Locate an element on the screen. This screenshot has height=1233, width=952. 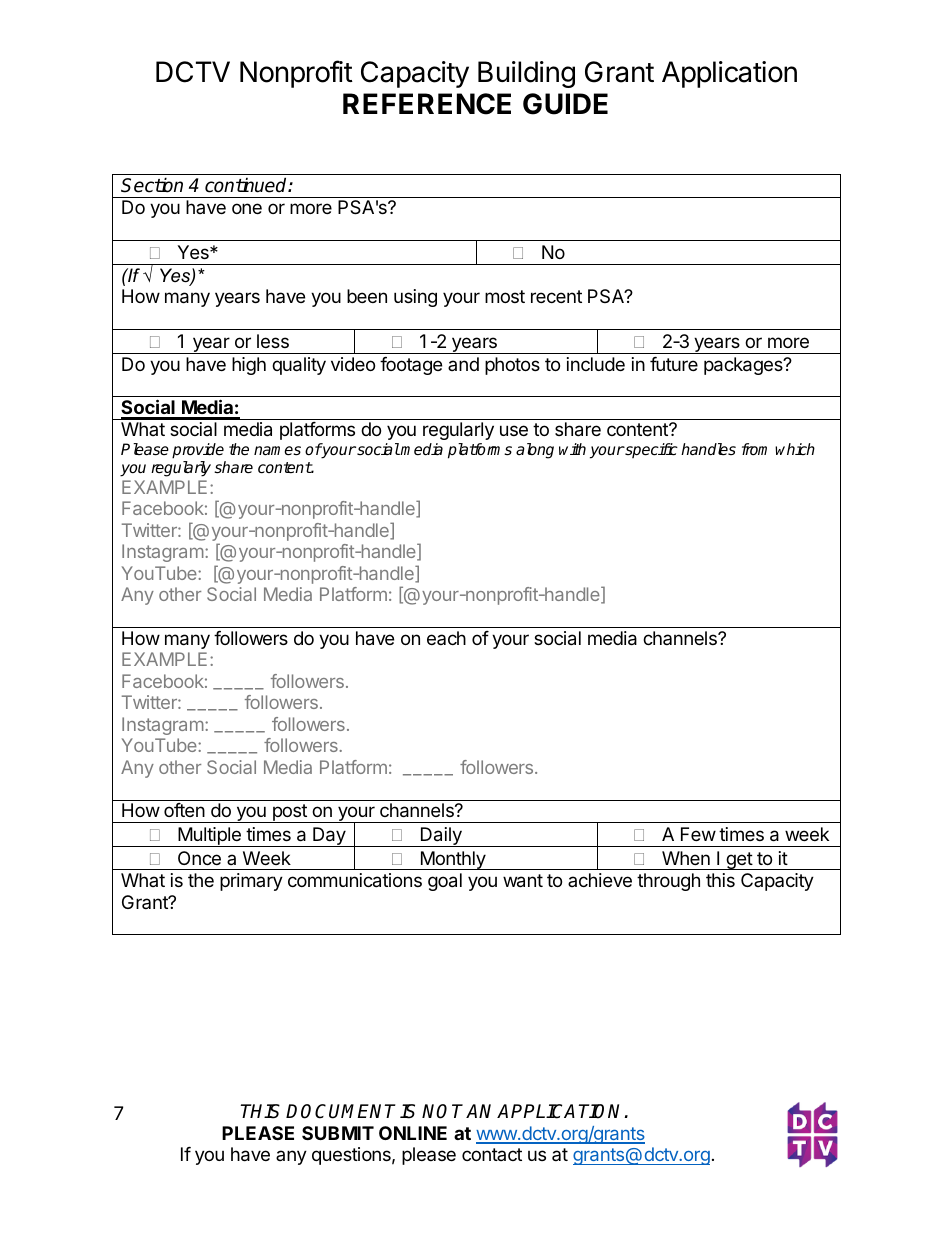
along is located at coordinates (535, 451).
